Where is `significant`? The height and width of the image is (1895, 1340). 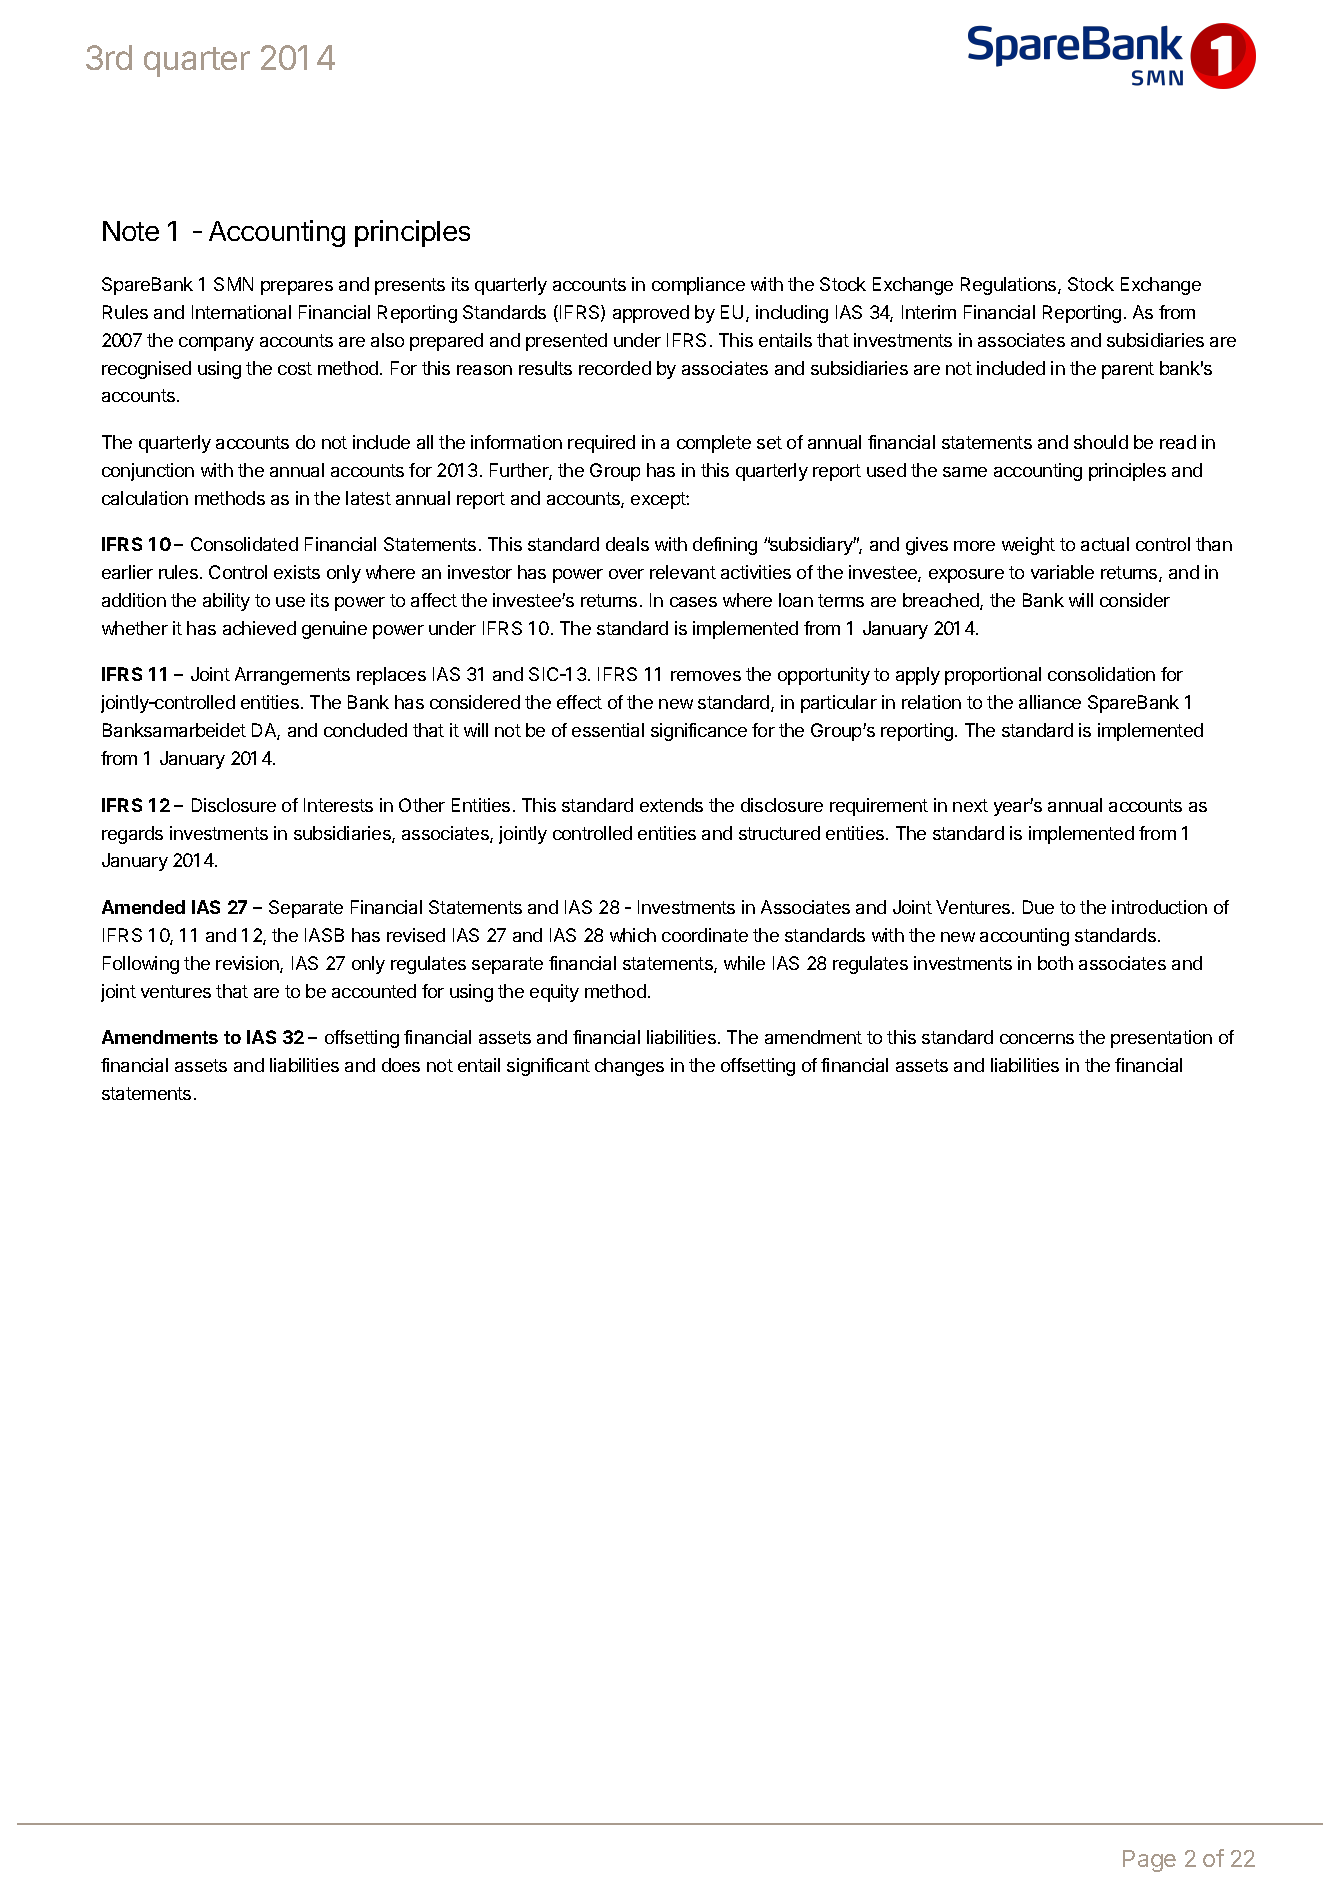
significant is located at coordinates (548, 1067).
